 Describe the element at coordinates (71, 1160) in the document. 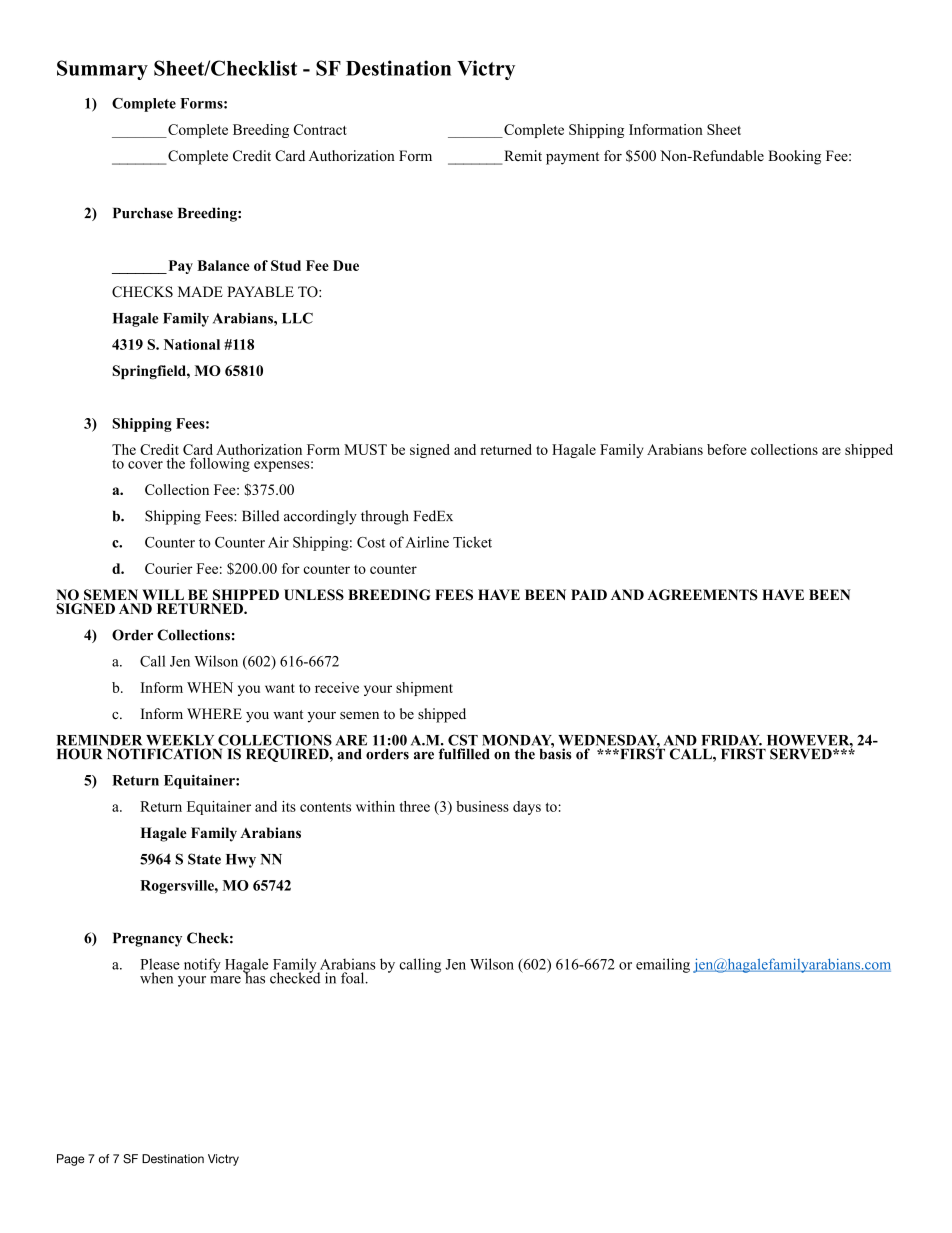

I see `Page` at that location.
